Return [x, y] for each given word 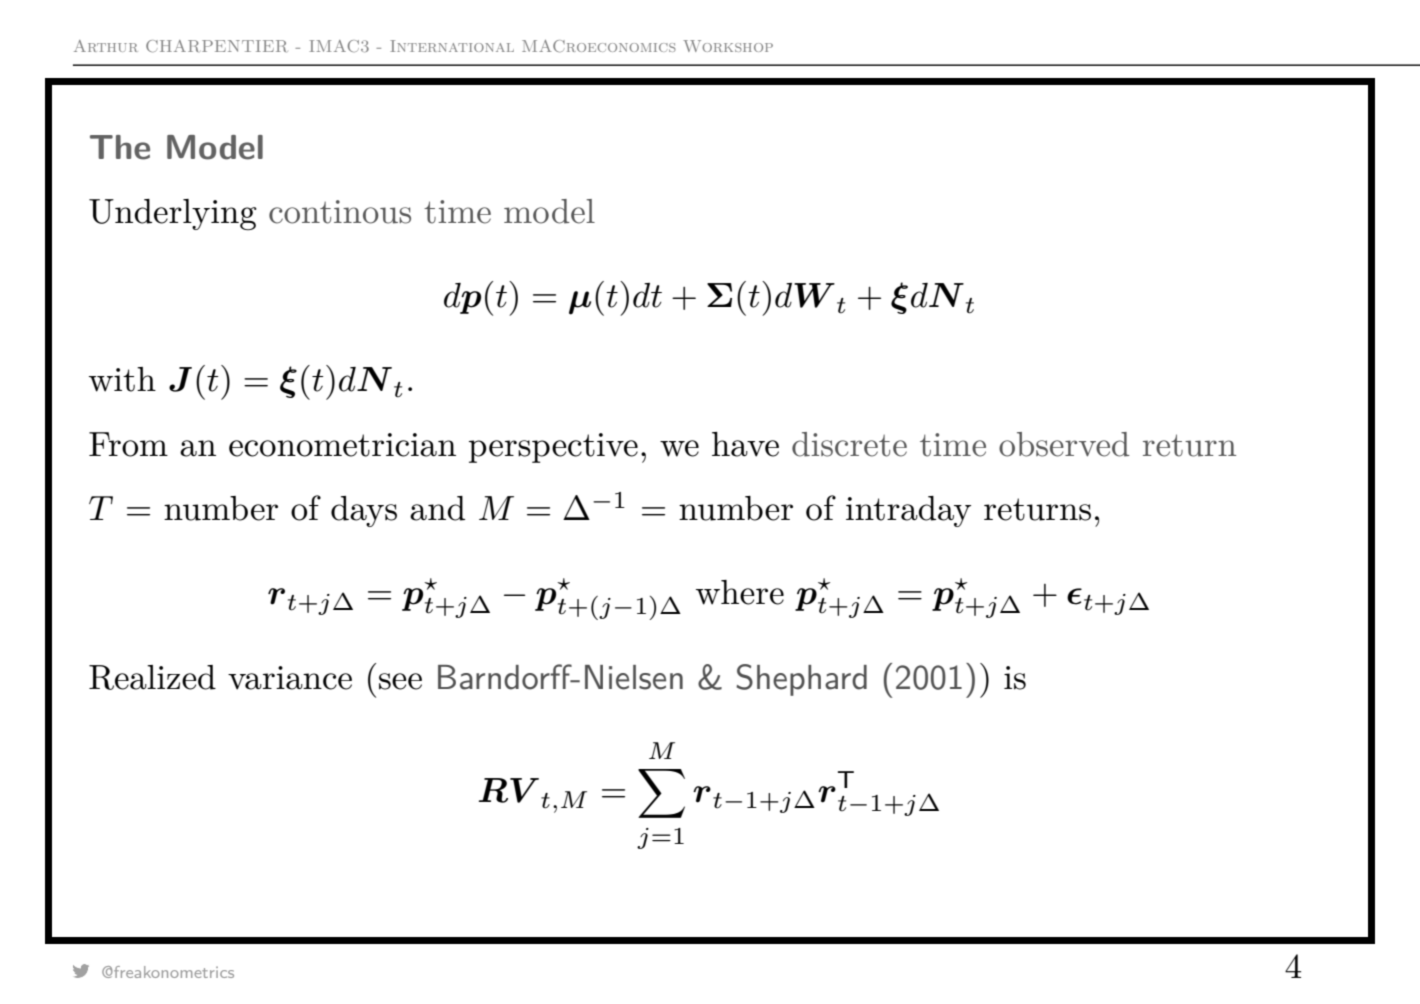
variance [290, 678]
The [120, 147]
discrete [849, 444]
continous [340, 212]
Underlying [173, 214]
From [128, 444]
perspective [553, 448]
